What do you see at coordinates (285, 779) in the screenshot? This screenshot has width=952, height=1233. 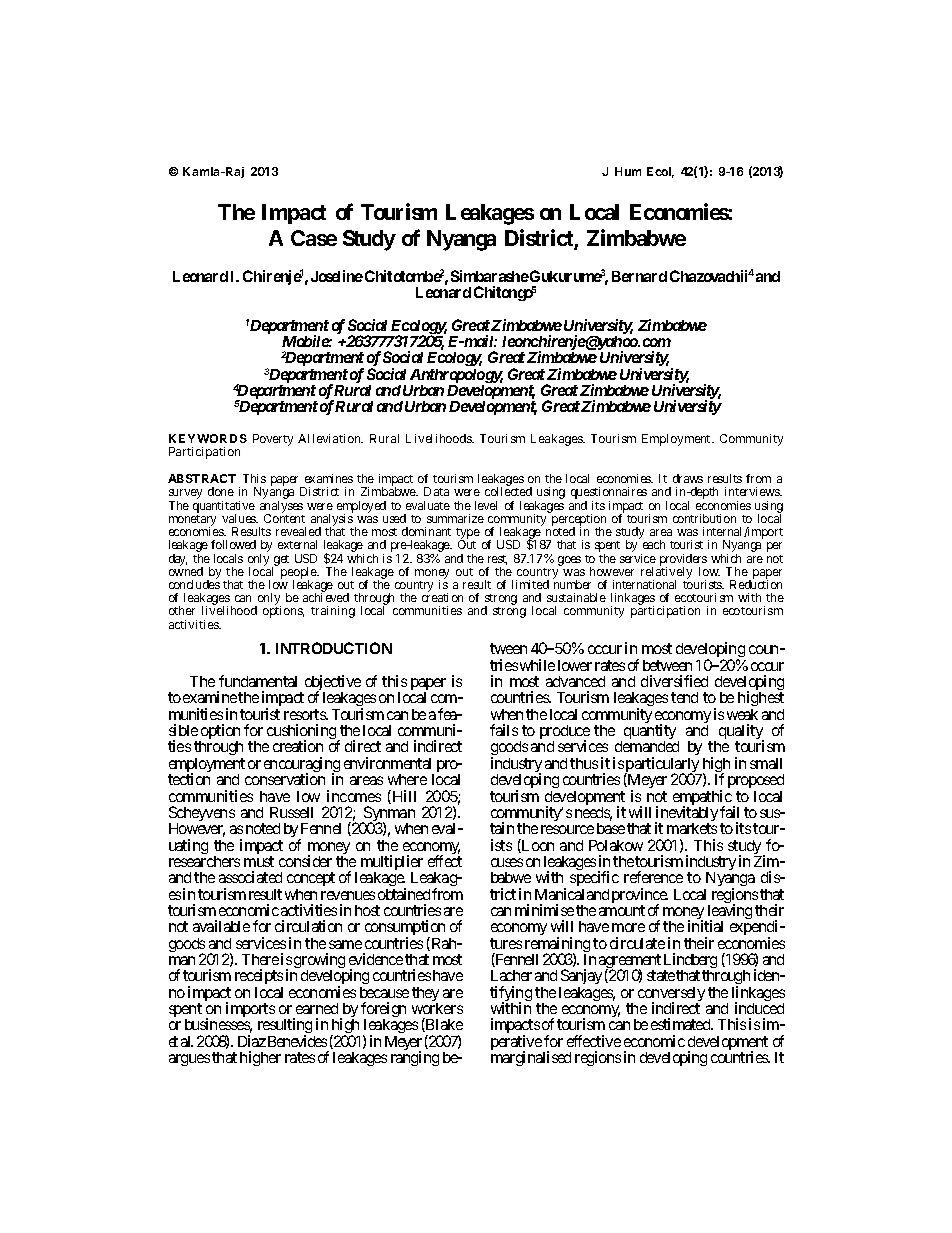 I see `conservation` at bounding box center [285, 779].
